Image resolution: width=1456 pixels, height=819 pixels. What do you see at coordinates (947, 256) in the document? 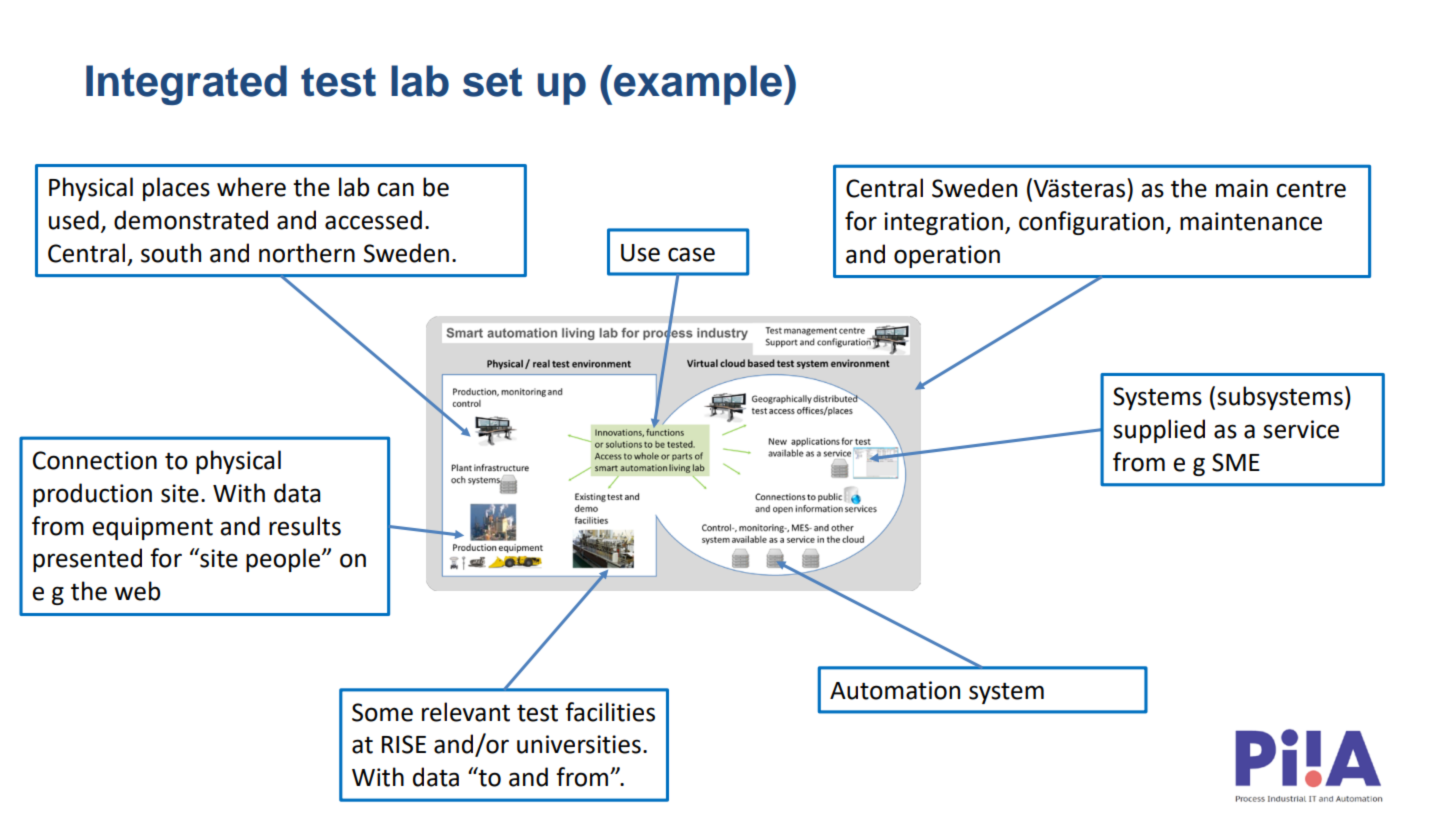
I see `operation` at bounding box center [947, 256].
